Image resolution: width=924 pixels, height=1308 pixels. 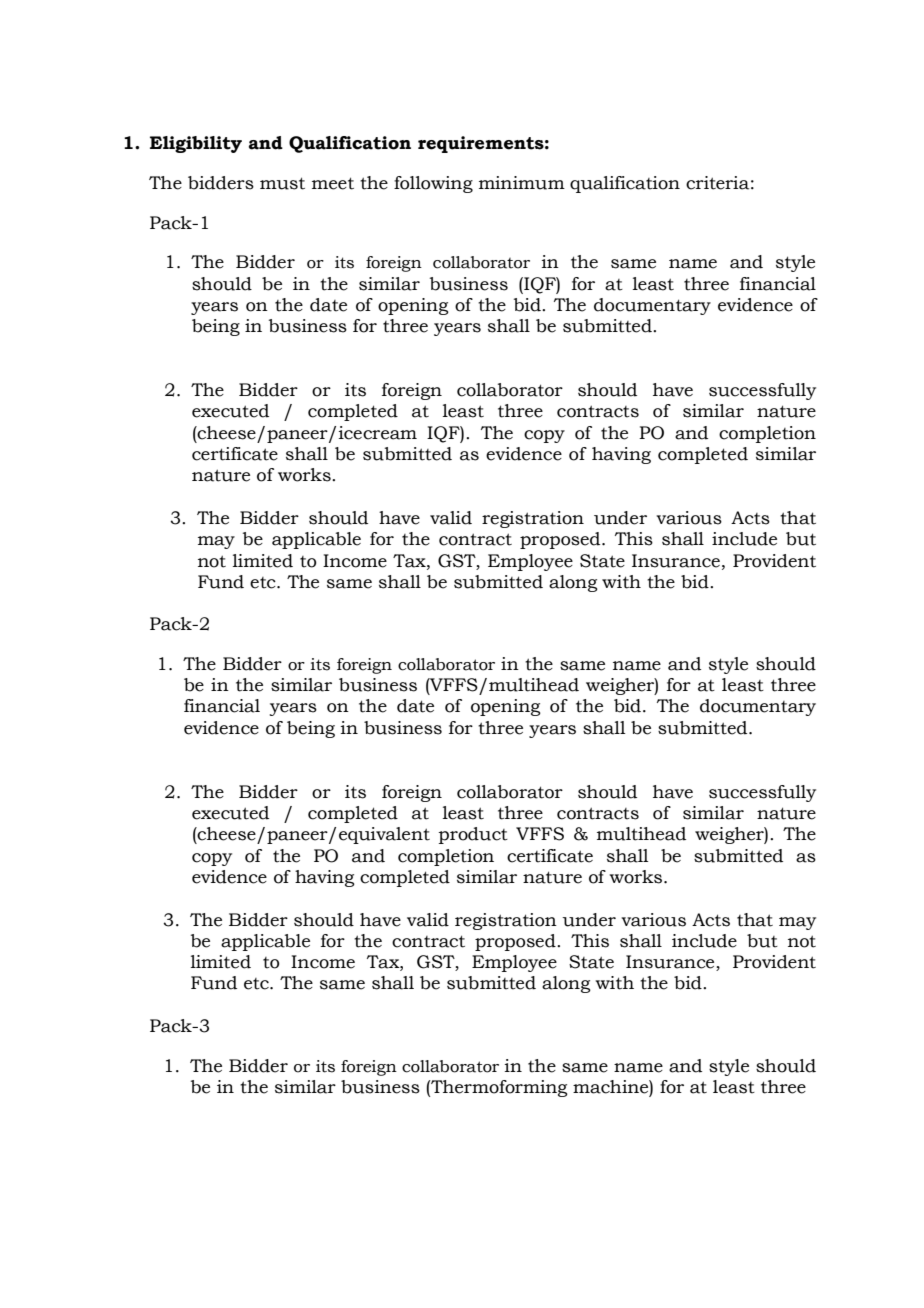 I want to click on product, so click(x=473, y=835).
